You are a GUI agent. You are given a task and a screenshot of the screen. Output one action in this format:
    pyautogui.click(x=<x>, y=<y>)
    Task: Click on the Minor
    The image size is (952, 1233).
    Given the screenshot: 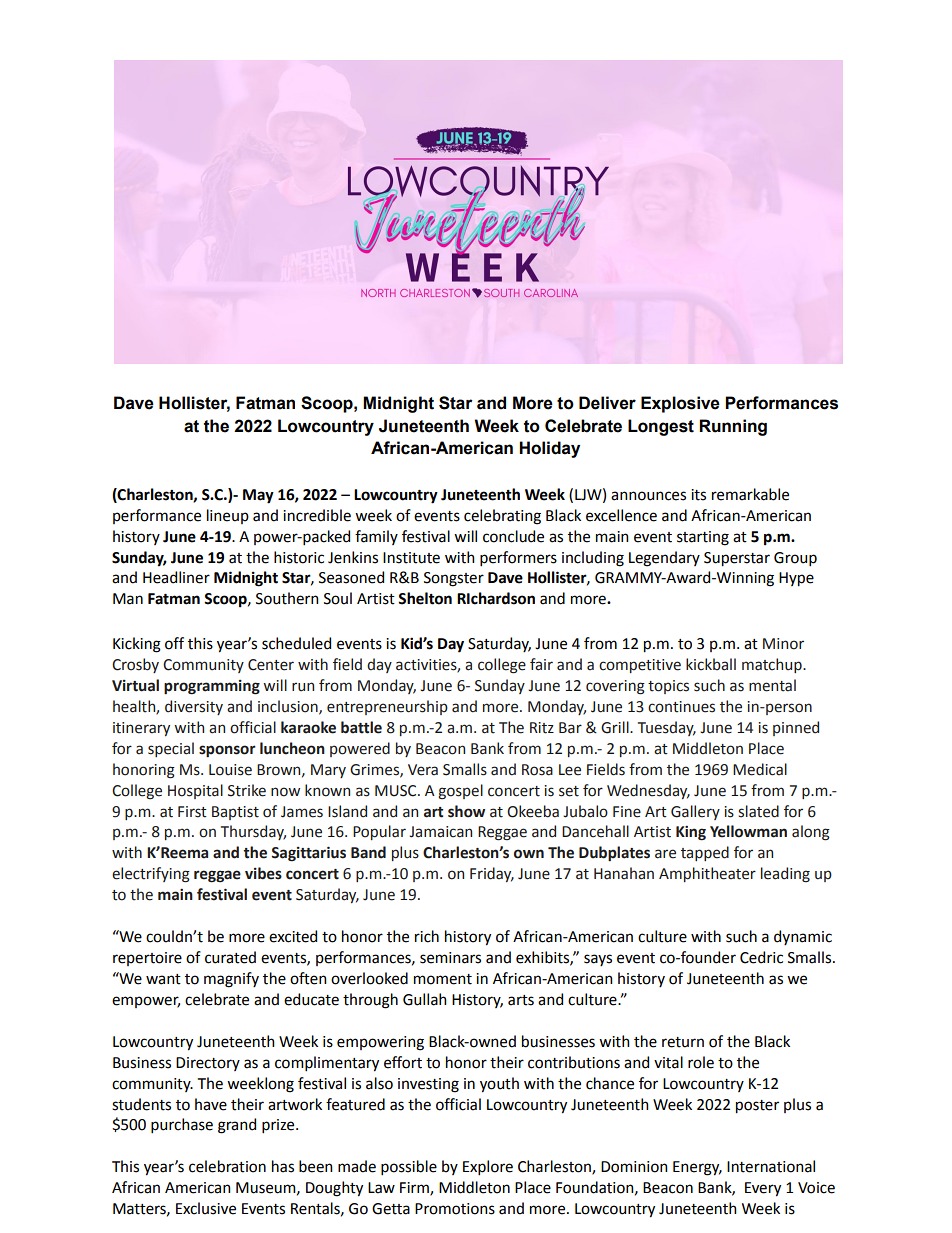 What is the action you would take?
    pyautogui.click(x=783, y=644)
